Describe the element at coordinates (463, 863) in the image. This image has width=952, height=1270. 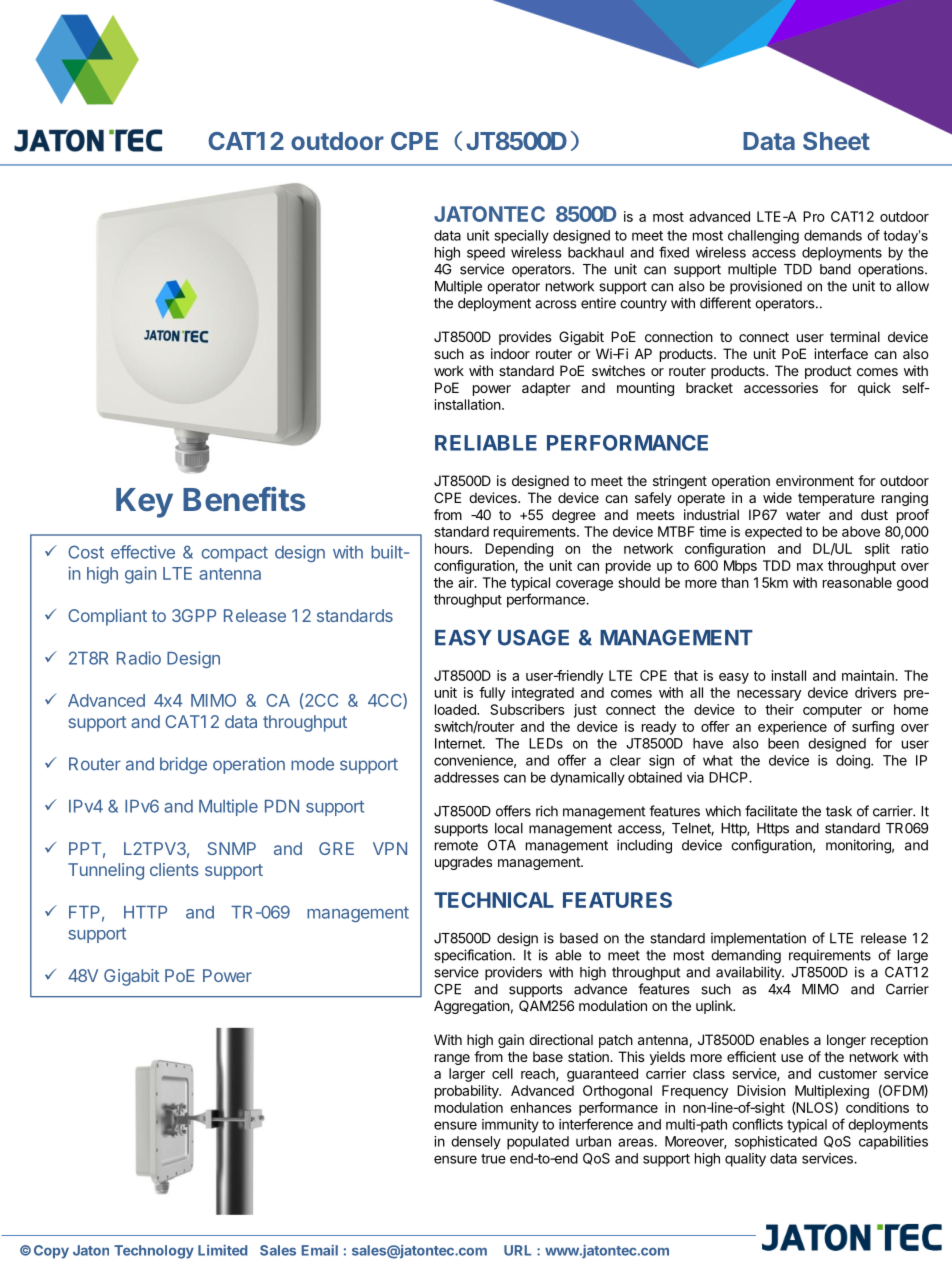
I see `upgrades` at that location.
